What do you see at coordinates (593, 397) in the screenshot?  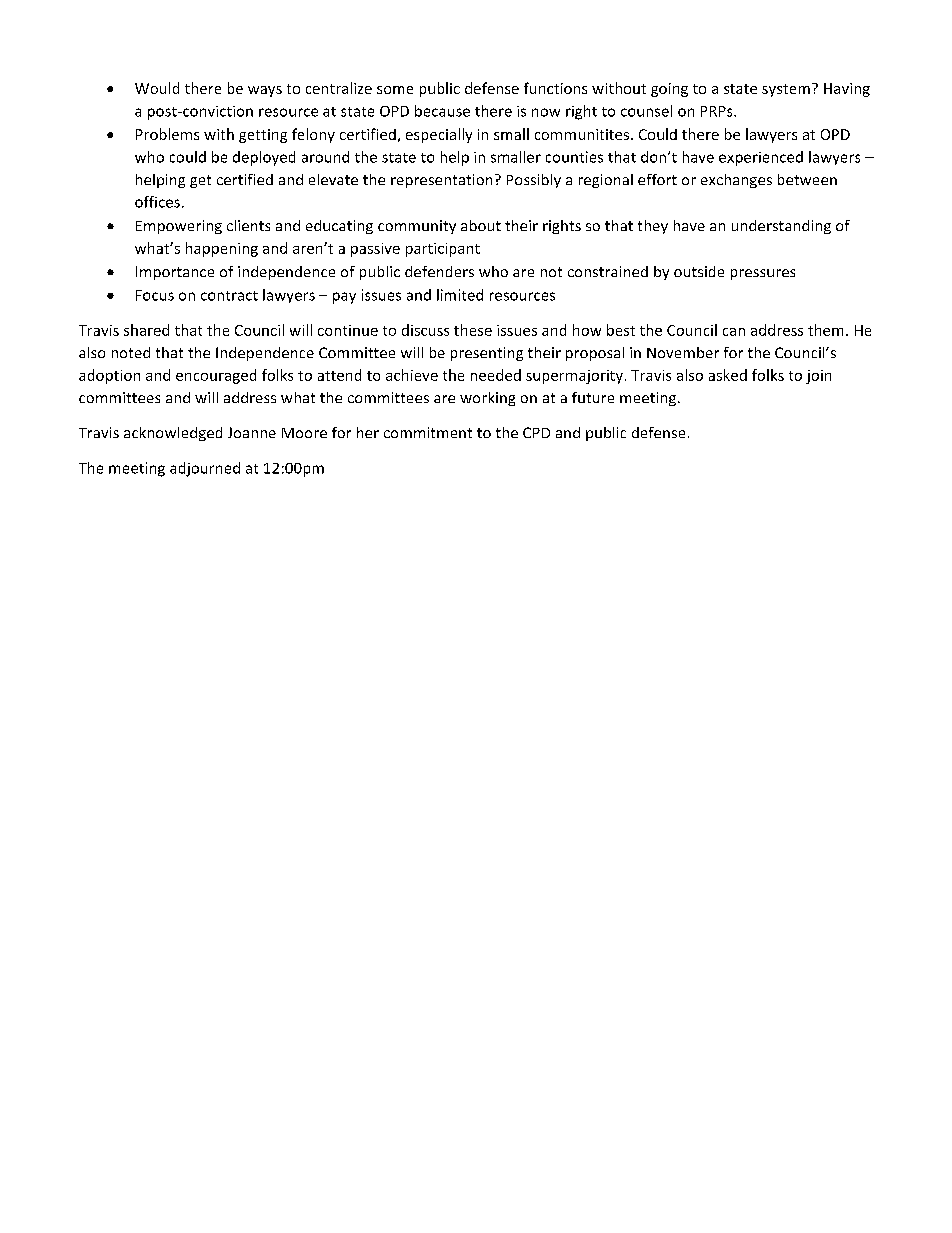 I see `future` at bounding box center [593, 397].
